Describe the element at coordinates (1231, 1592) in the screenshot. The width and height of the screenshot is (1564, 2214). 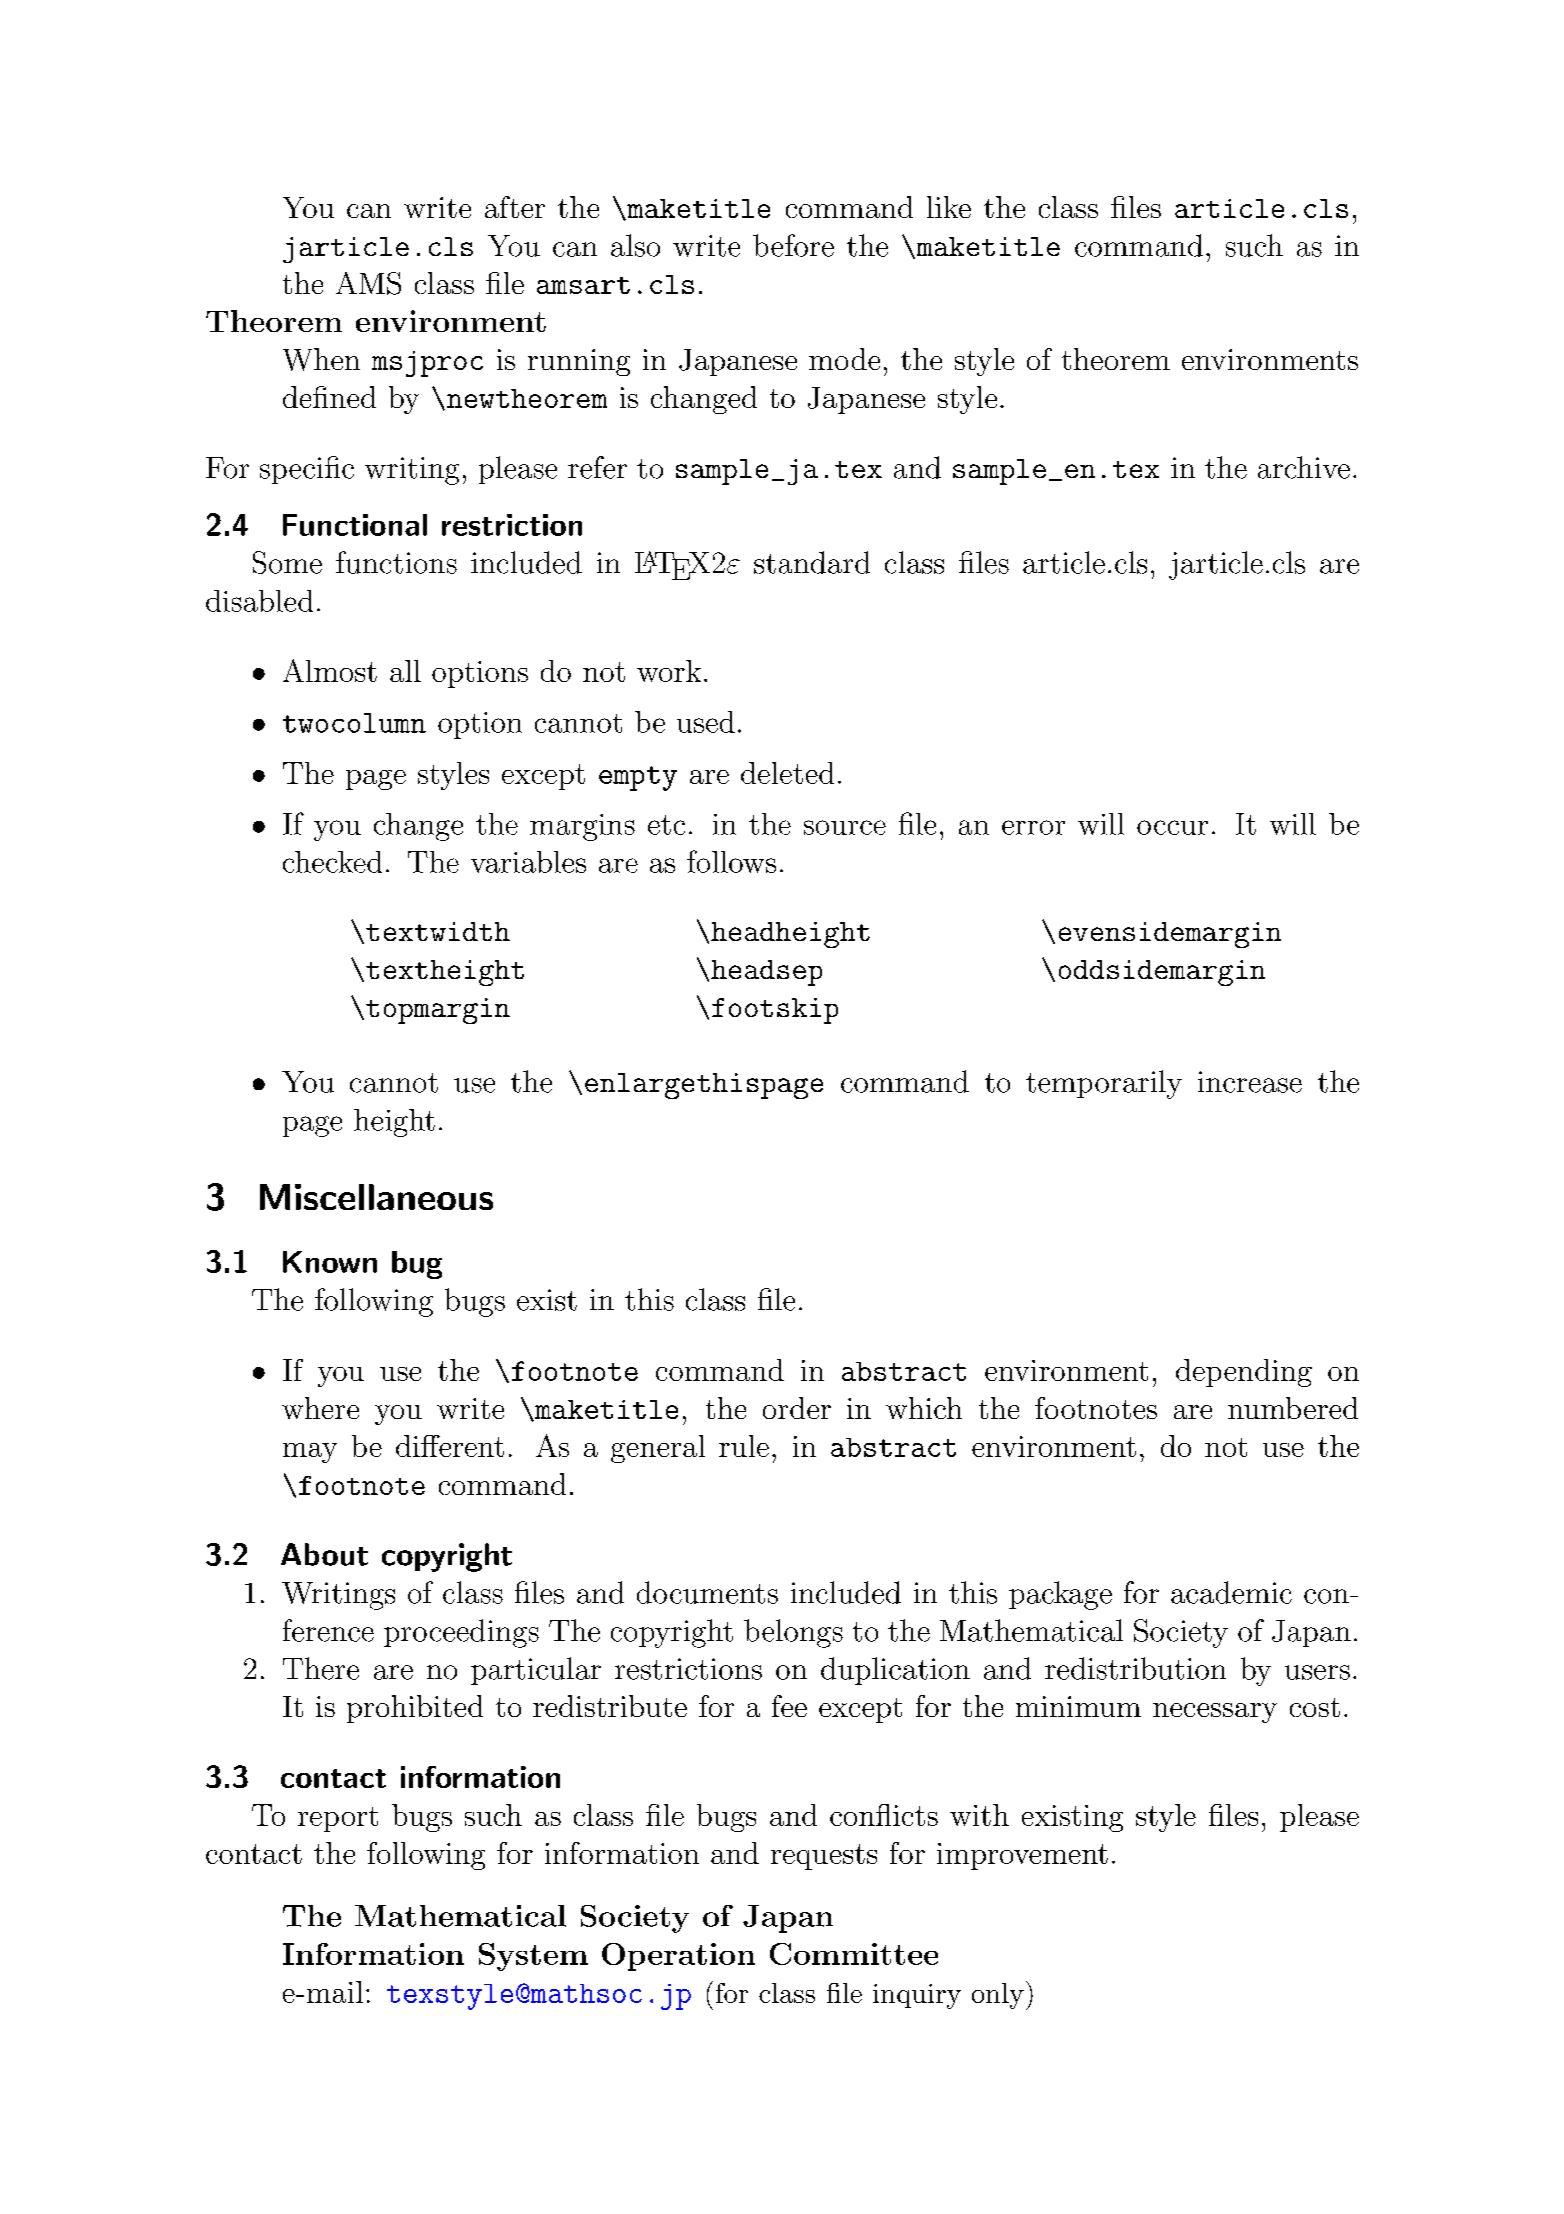
I see `academic` at that location.
